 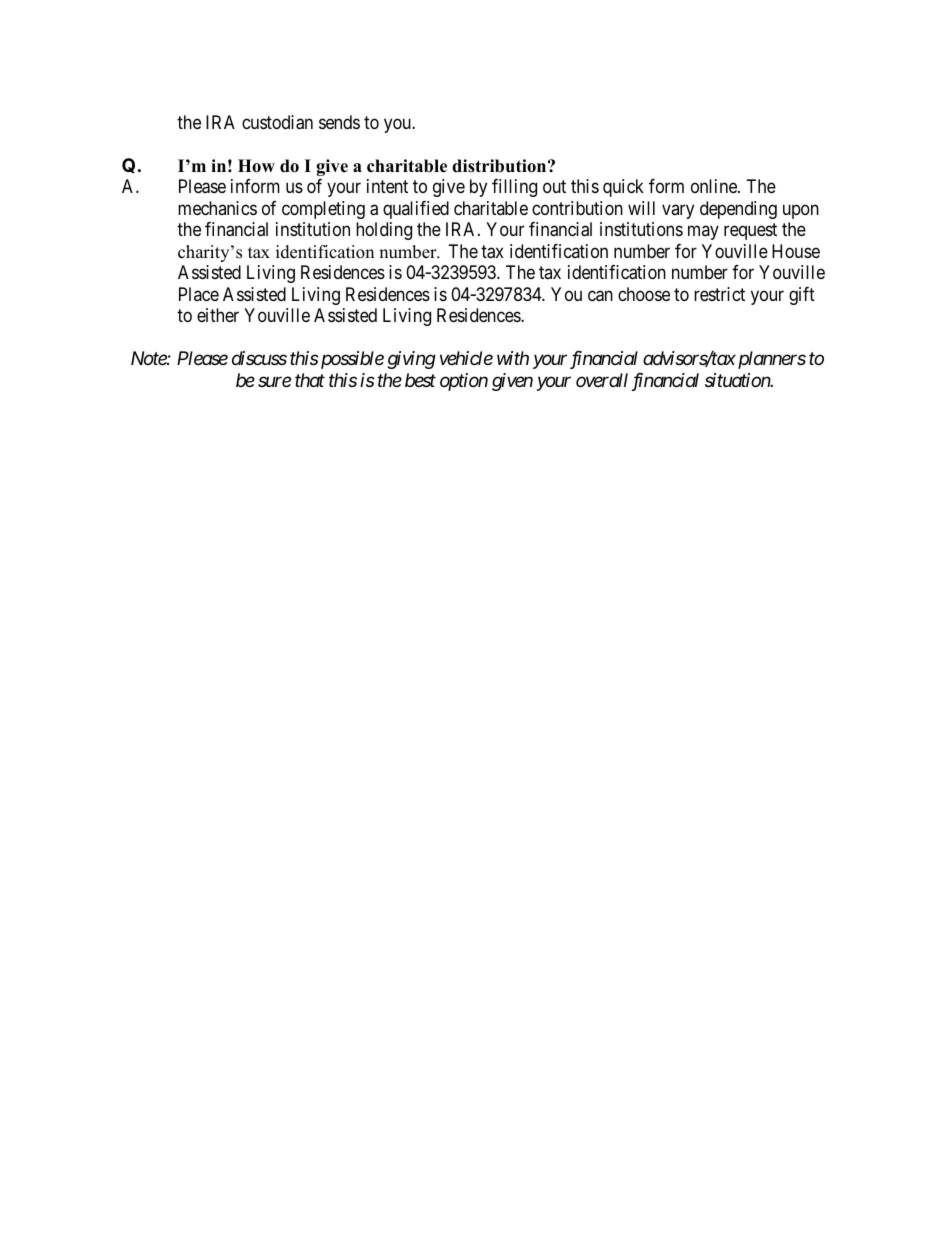 What do you see at coordinates (464, 382) in the image?
I see `option` at bounding box center [464, 382].
